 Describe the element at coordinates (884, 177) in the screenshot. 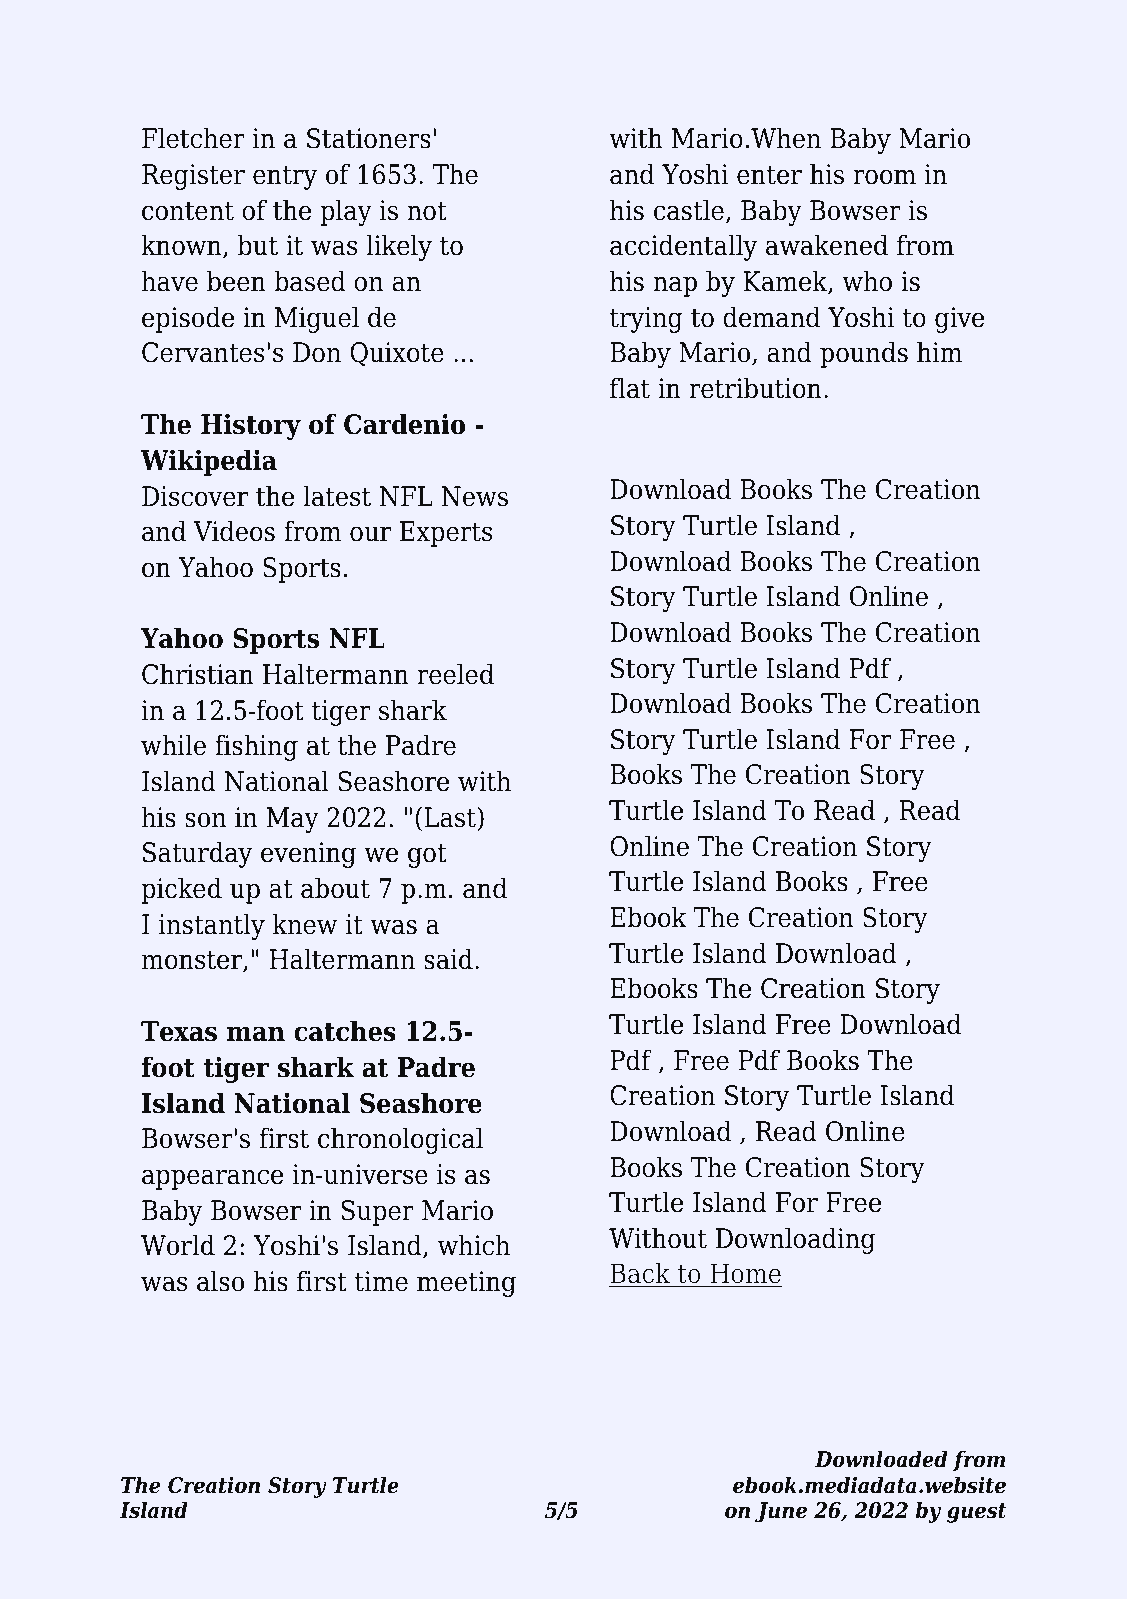

I see `room` at that location.
